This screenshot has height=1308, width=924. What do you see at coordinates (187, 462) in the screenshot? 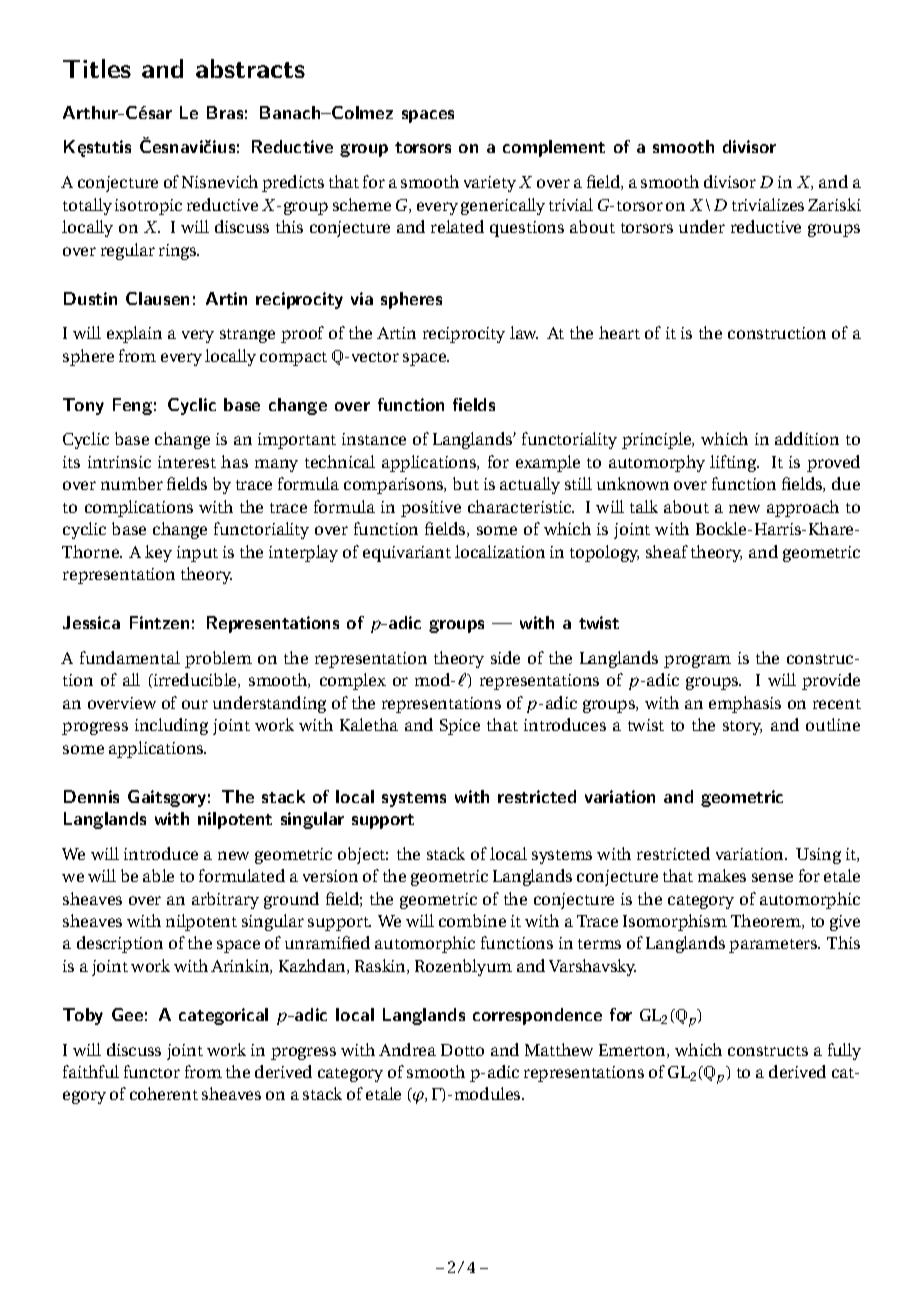
I see `interest` at bounding box center [187, 462].
